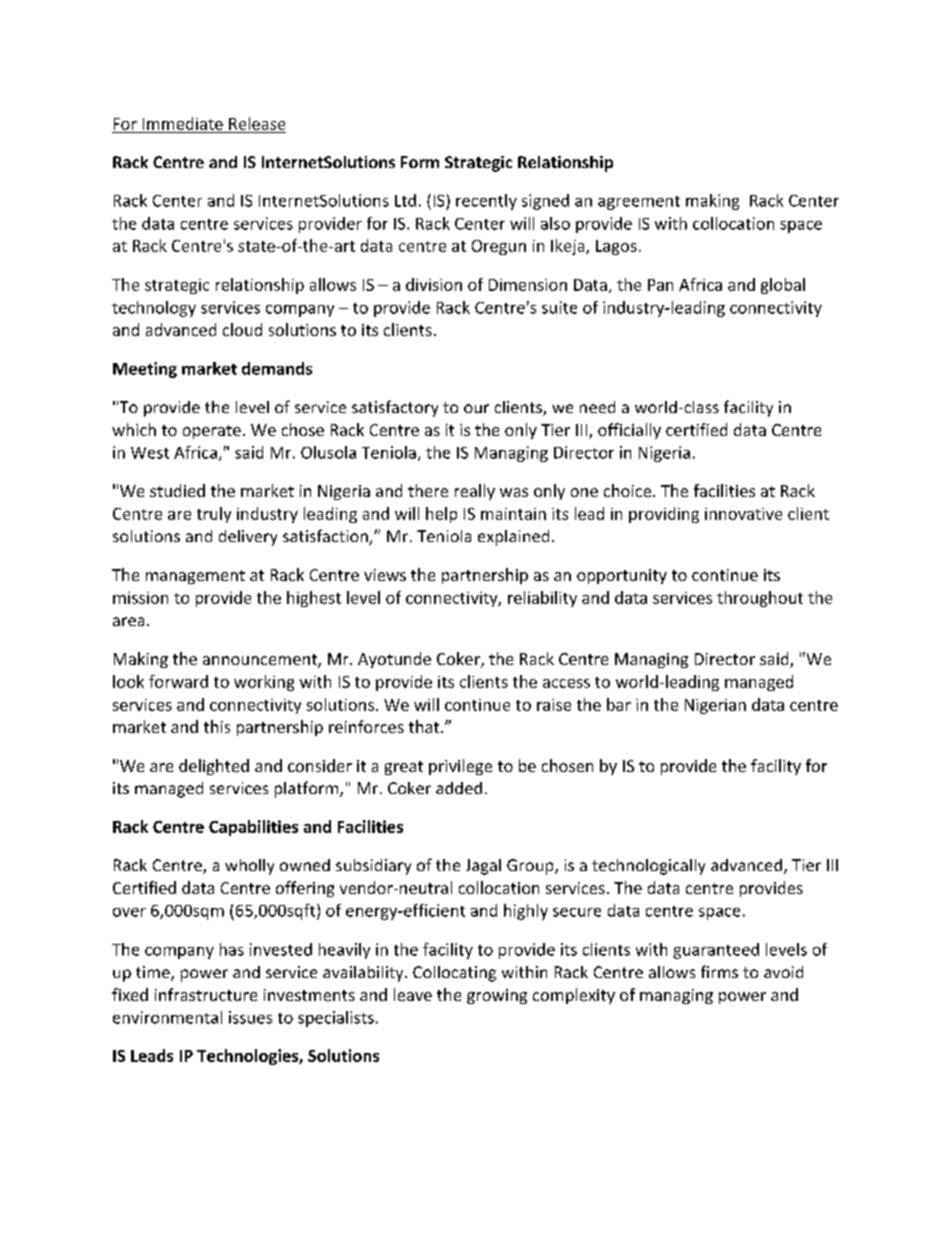 The image size is (952, 1233). I want to click on delighted, so click(214, 767).
